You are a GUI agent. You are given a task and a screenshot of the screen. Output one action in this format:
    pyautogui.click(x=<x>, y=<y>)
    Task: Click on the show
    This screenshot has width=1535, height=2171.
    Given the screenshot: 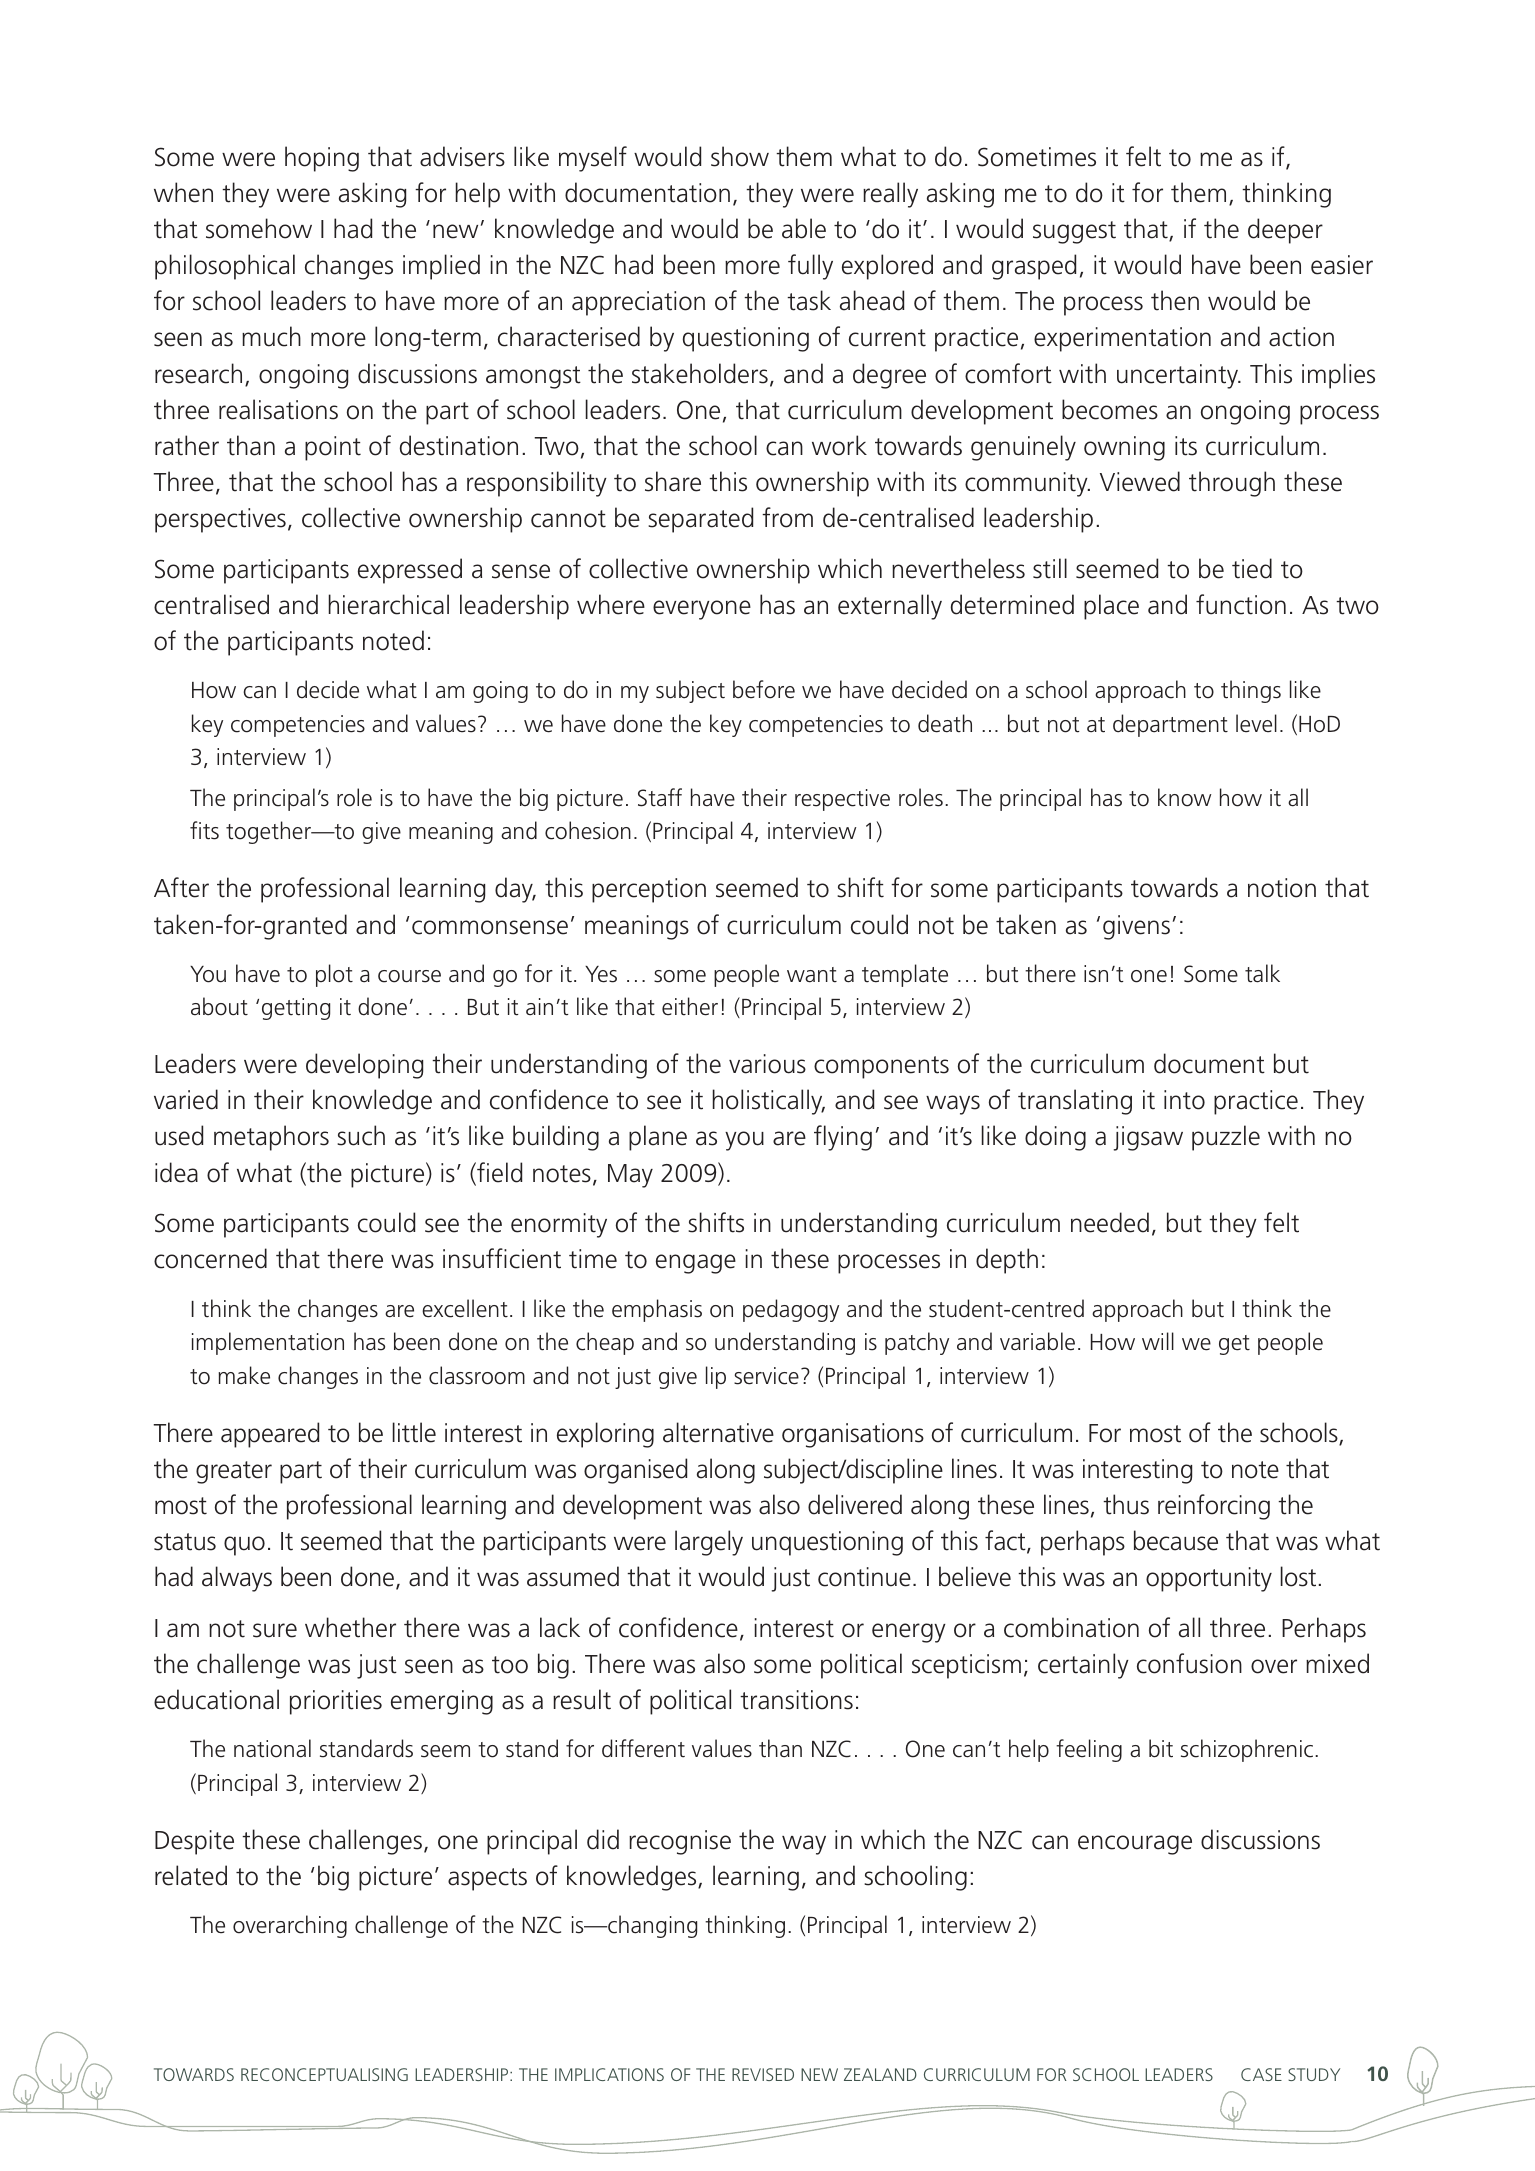 What is the action you would take?
    pyautogui.click(x=740, y=156)
